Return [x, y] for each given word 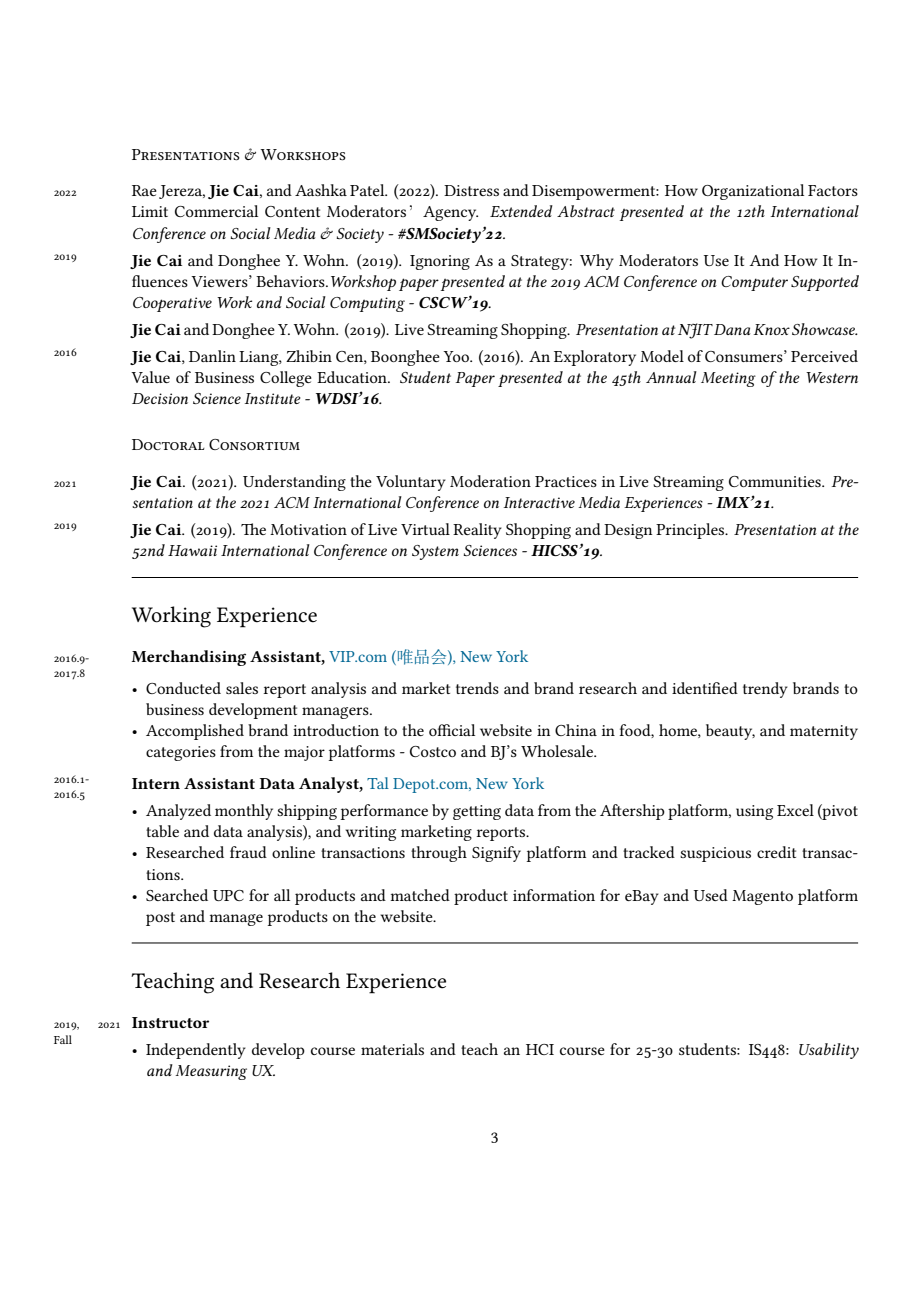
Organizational [753, 192]
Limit [150, 211]
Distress [471, 190]
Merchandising [189, 658]
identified [705, 688]
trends [477, 688]
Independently [196, 1051]
